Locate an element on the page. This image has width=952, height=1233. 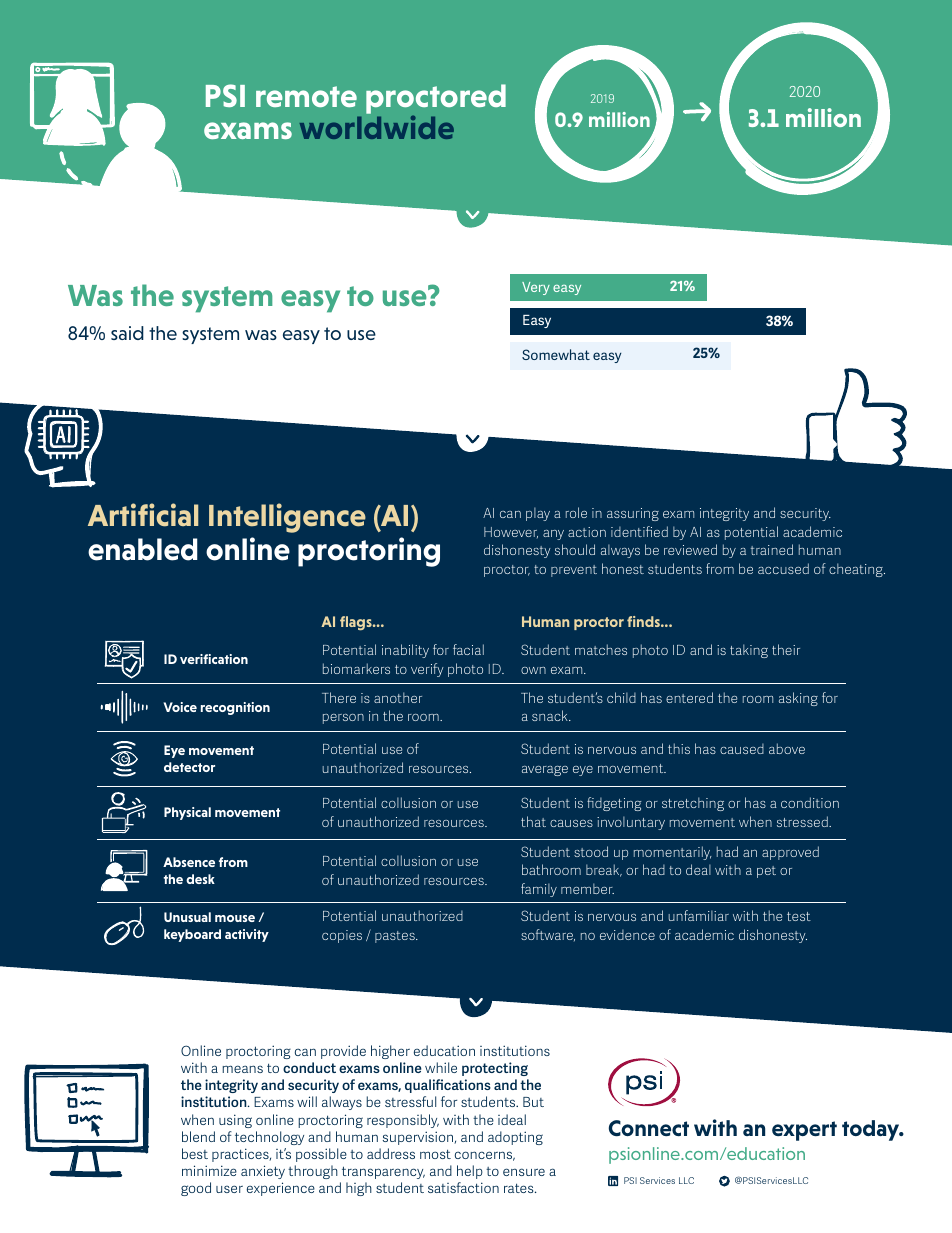
help is located at coordinates (470, 1172).
